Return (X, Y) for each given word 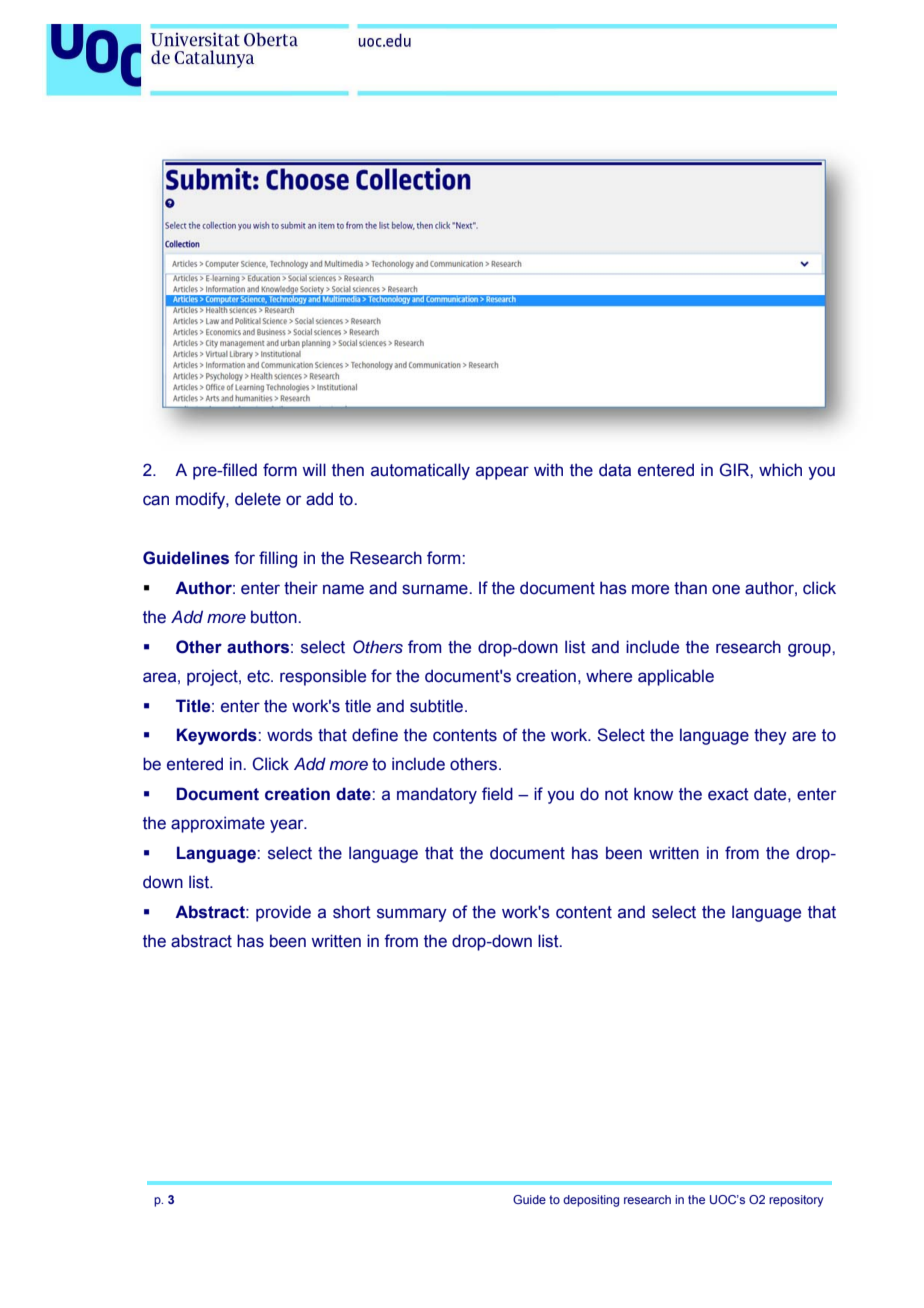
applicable (676, 677)
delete (258, 499)
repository (796, 1201)
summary (412, 915)
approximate (218, 824)
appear (502, 473)
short (352, 912)
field (497, 794)
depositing (591, 1201)
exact (728, 794)
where (609, 676)
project (213, 677)
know (653, 794)
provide (283, 913)
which (780, 470)
